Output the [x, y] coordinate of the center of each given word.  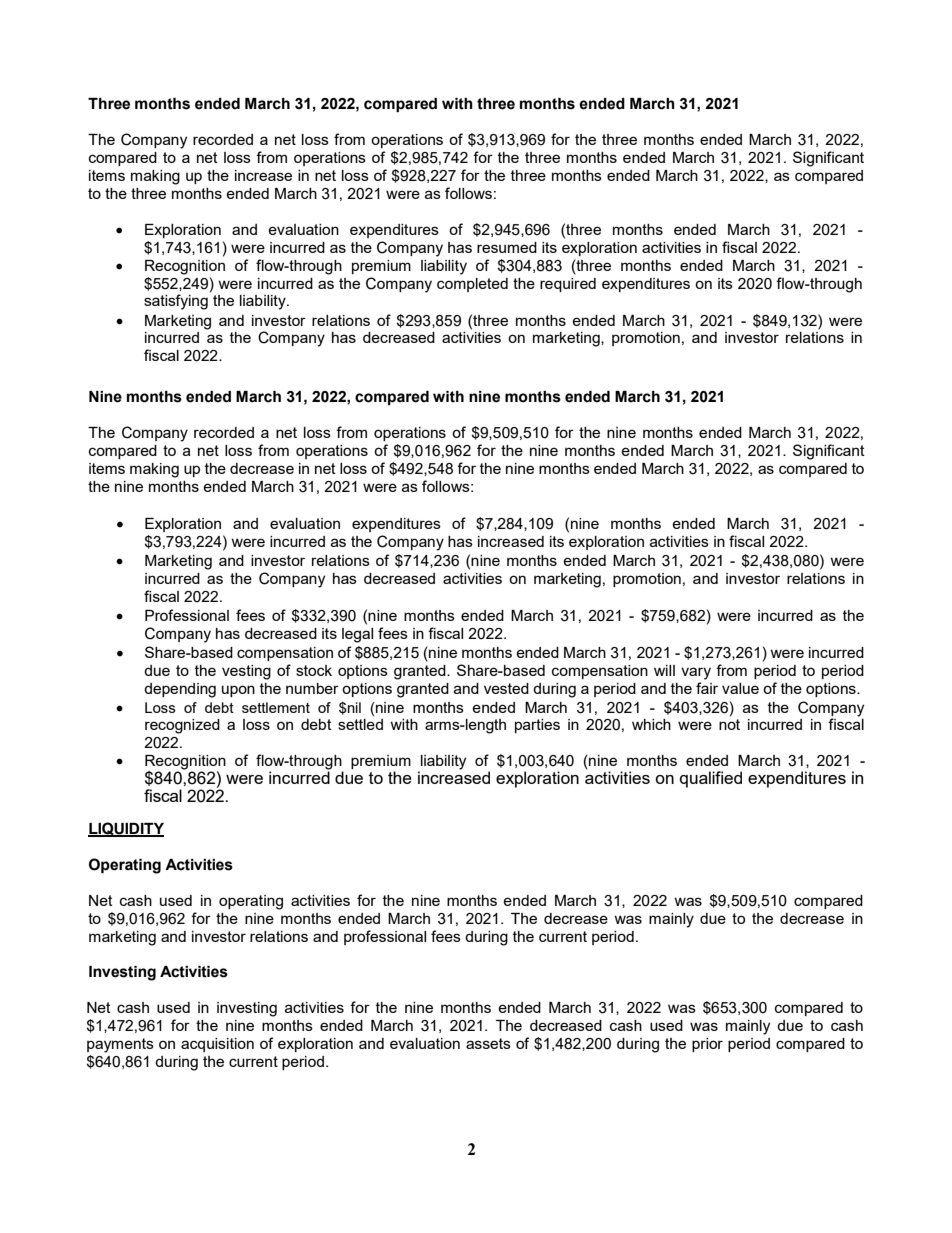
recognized [182, 726]
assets [488, 1043]
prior [707, 1045]
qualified [711, 779]
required [568, 285]
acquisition [217, 1045]
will [664, 670]
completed [472, 285]
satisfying [176, 302]
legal [357, 635]
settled [360, 724]
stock [314, 670]
